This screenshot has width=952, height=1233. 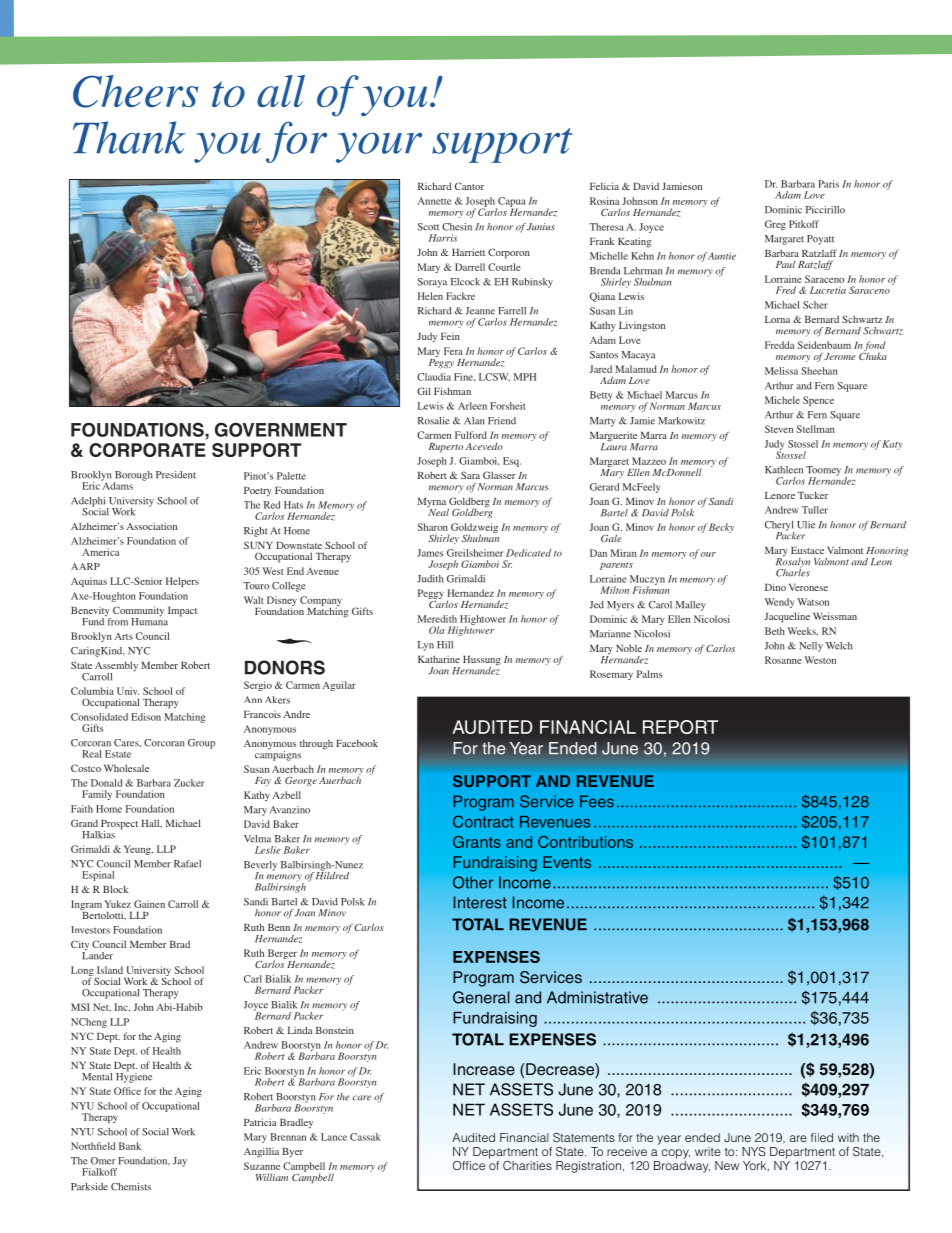 What do you see at coordinates (825, 1137) in the screenshot?
I see `led` at bounding box center [825, 1137].
